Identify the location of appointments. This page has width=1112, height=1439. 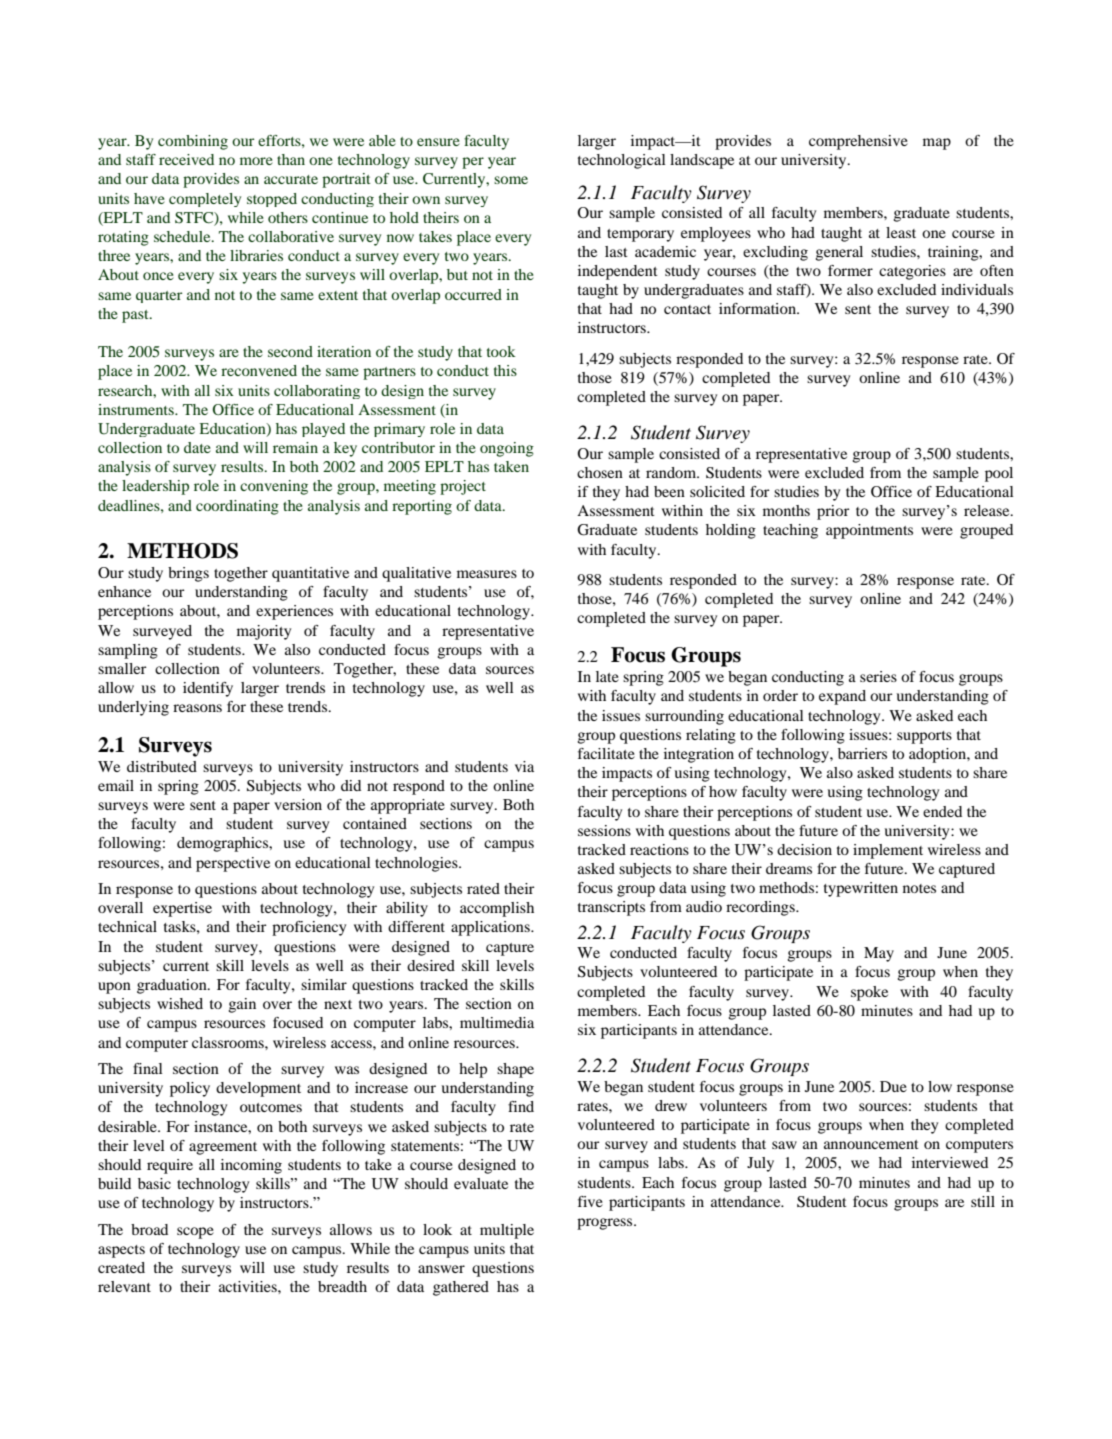
(869, 531).
